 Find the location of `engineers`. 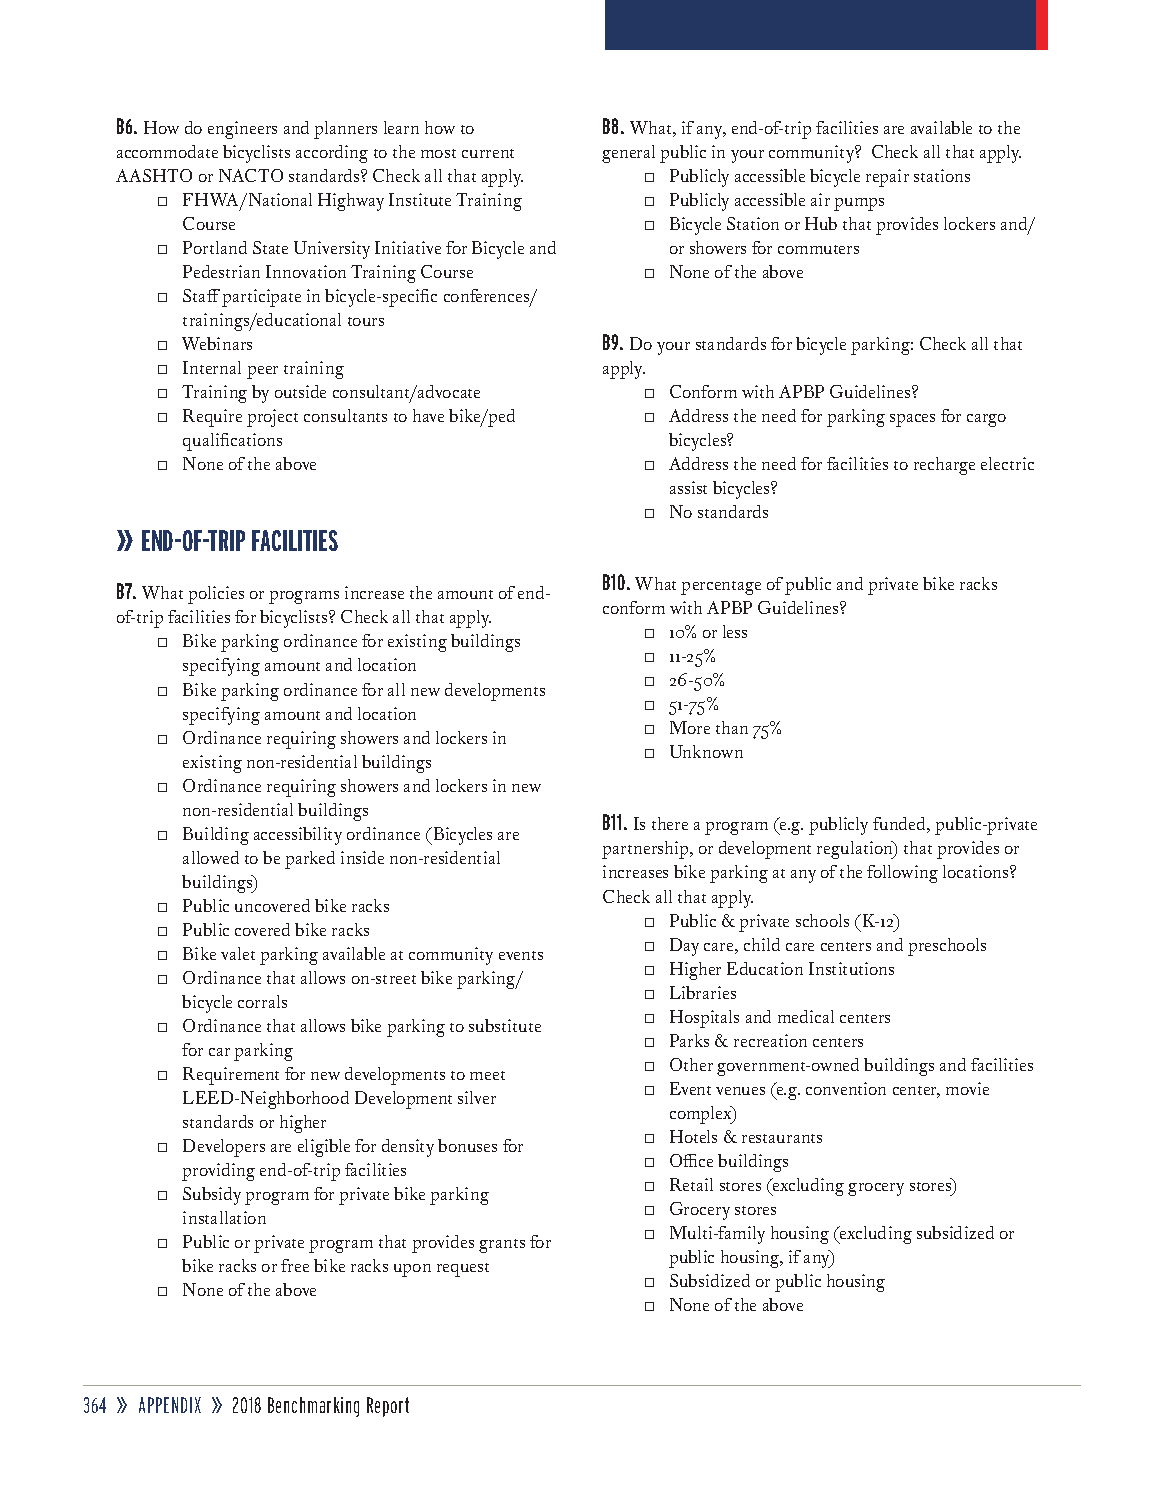

engineers is located at coordinates (242, 130).
